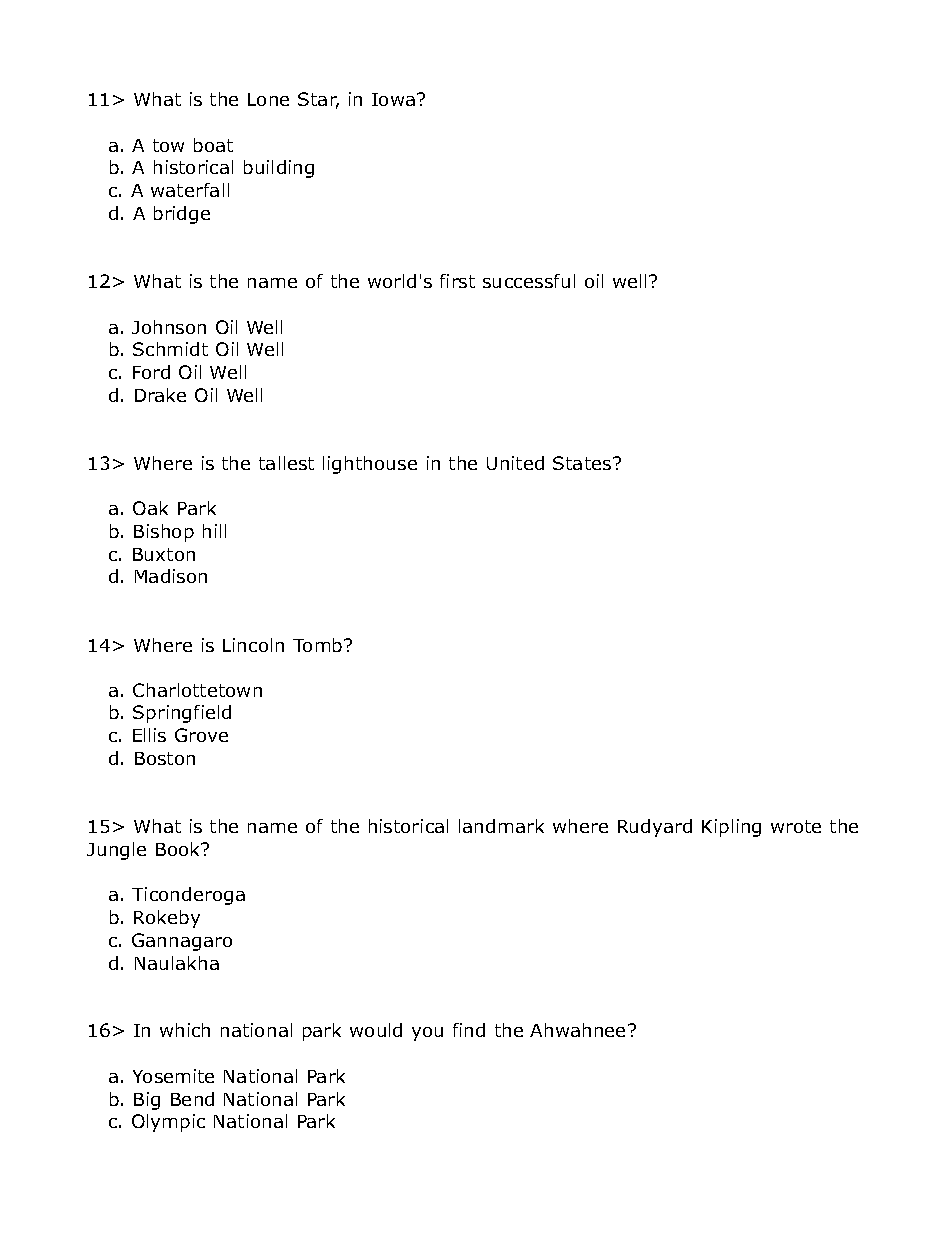  What do you see at coordinates (469, 1030) in the page?
I see `find` at bounding box center [469, 1030].
